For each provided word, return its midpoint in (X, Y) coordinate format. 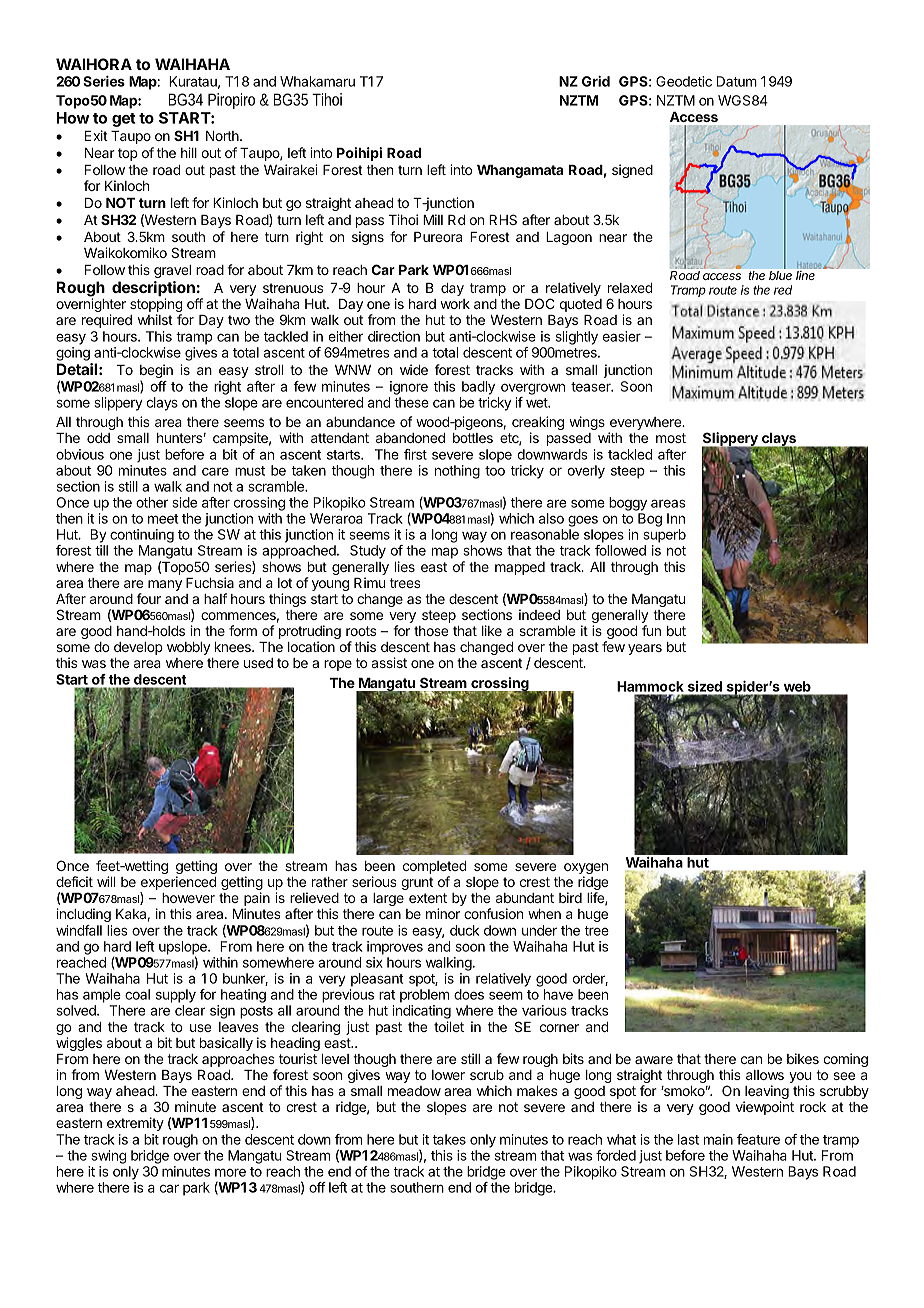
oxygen (586, 870)
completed (435, 869)
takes (449, 1139)
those (431, 631)
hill (189, 152)
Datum (737, 81)
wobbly (188, 648)
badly (478, 388)
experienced (178, 884)
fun (651, 630)
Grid (596, 81)
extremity (135, 1124)
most (671, 438)
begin (156, 371)
